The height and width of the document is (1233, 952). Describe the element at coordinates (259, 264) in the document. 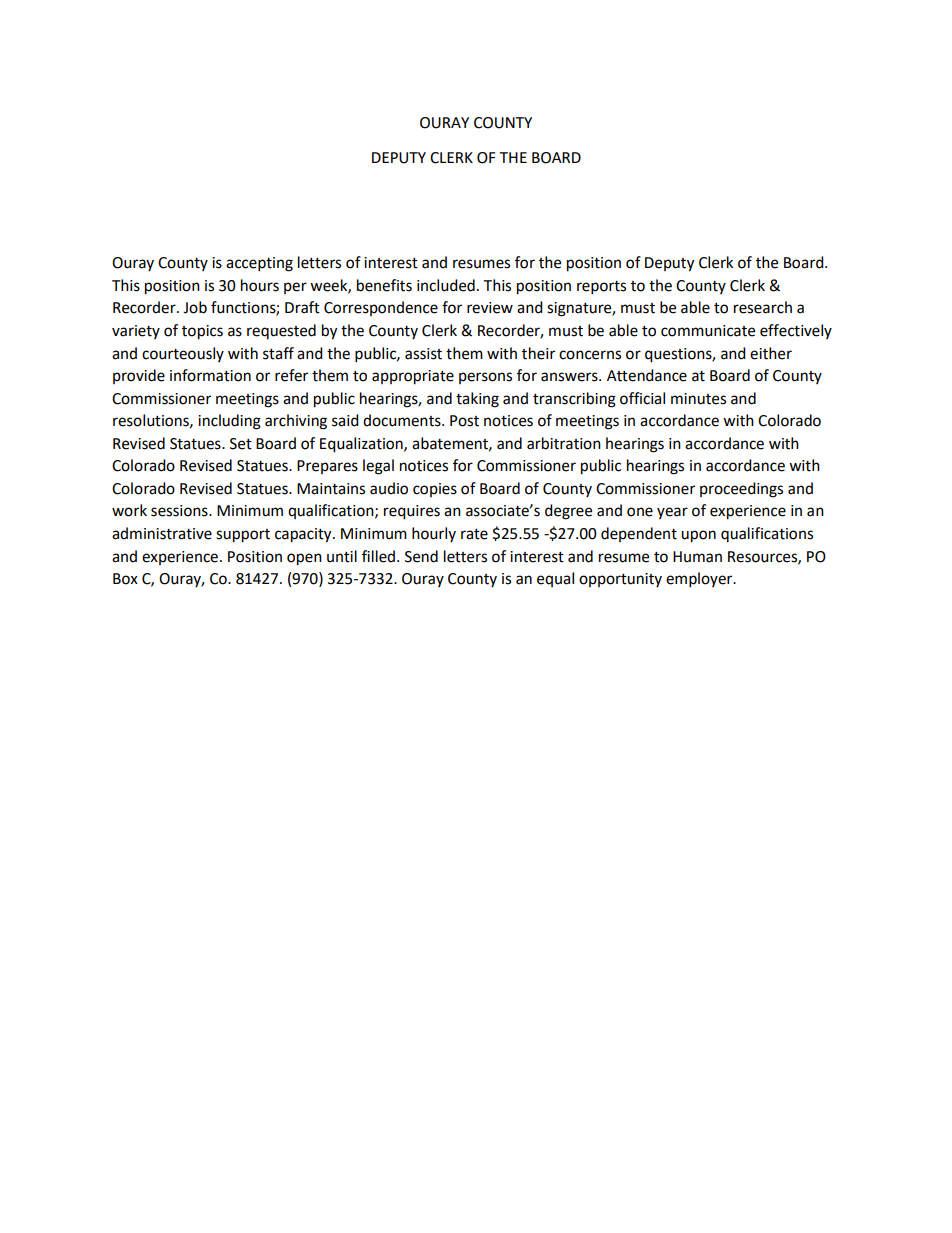

I see `accepting` at that location.
